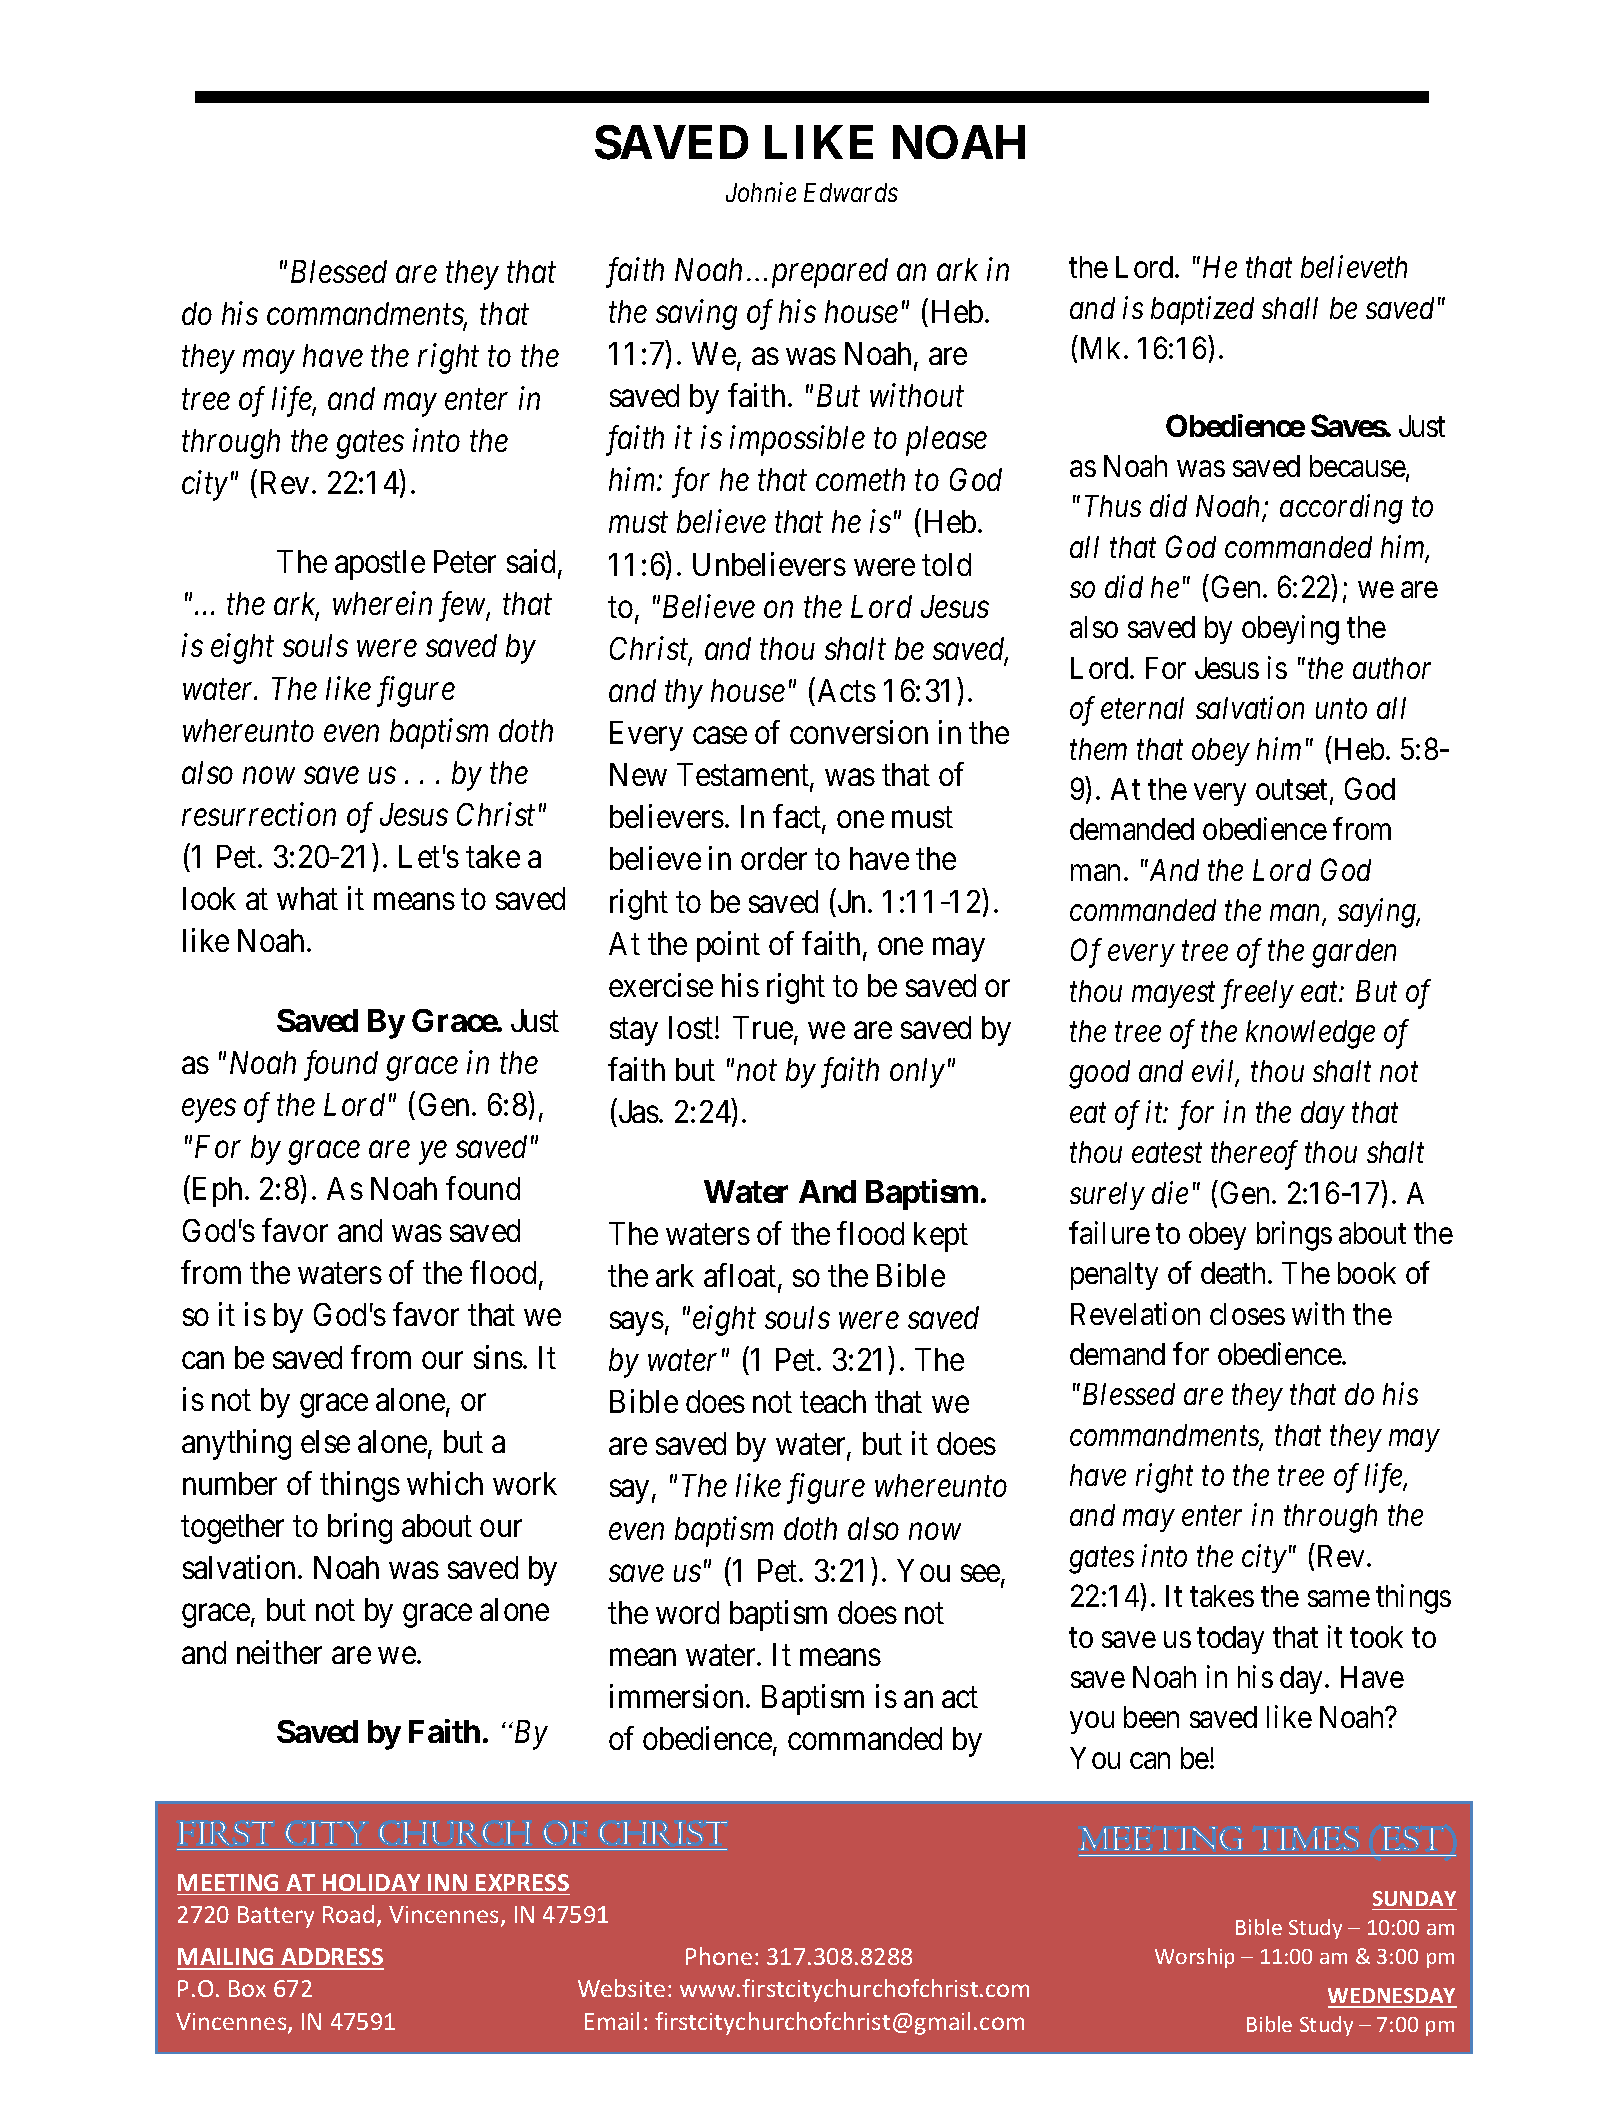 The image size is (1624, 2102). What do you see at coordinates (348, 1914) in the screenshot?
I see `Road` at bounding box center [348, 1914].
